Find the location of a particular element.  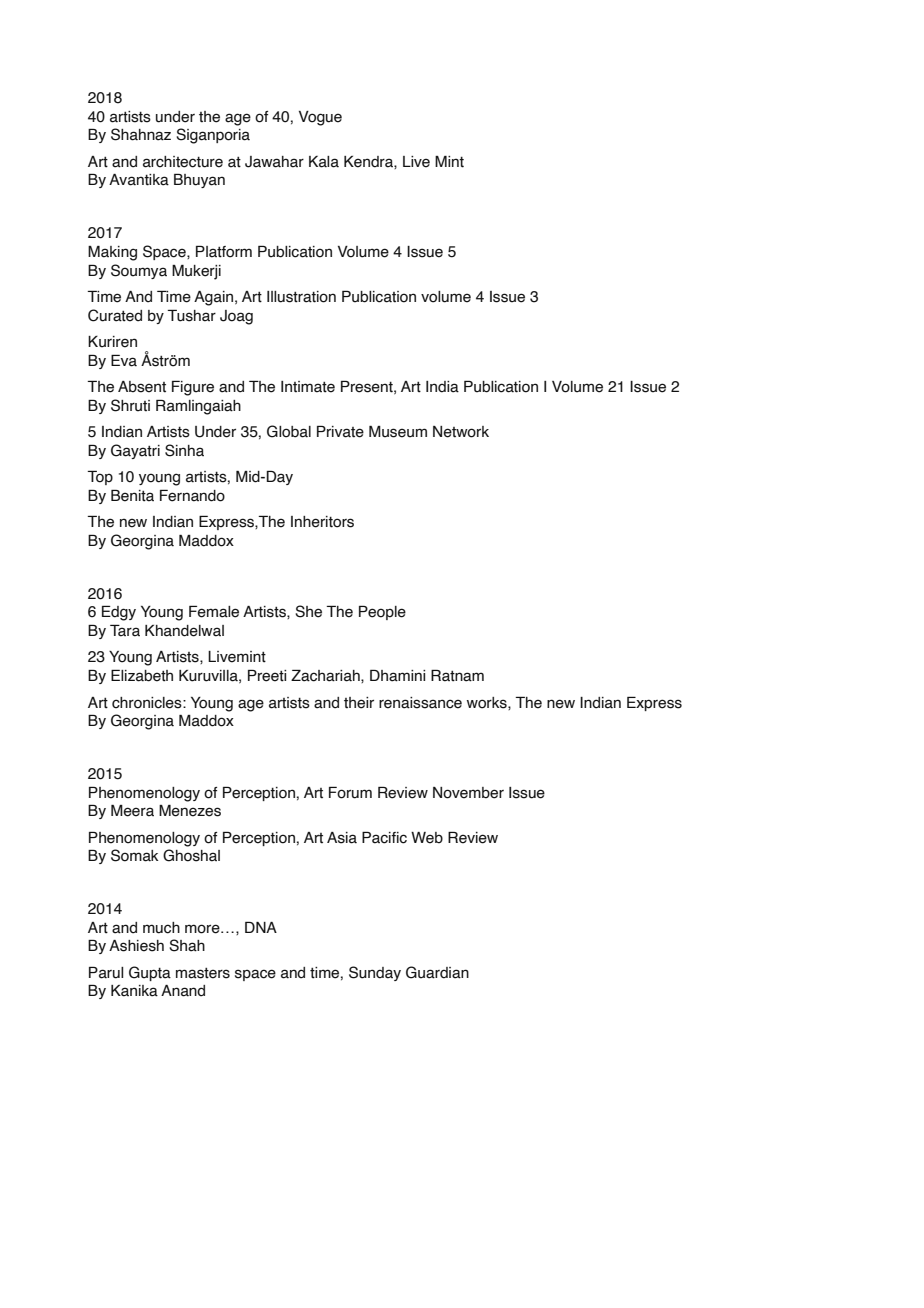

Inheritors is located at coordinates (322, 522).
